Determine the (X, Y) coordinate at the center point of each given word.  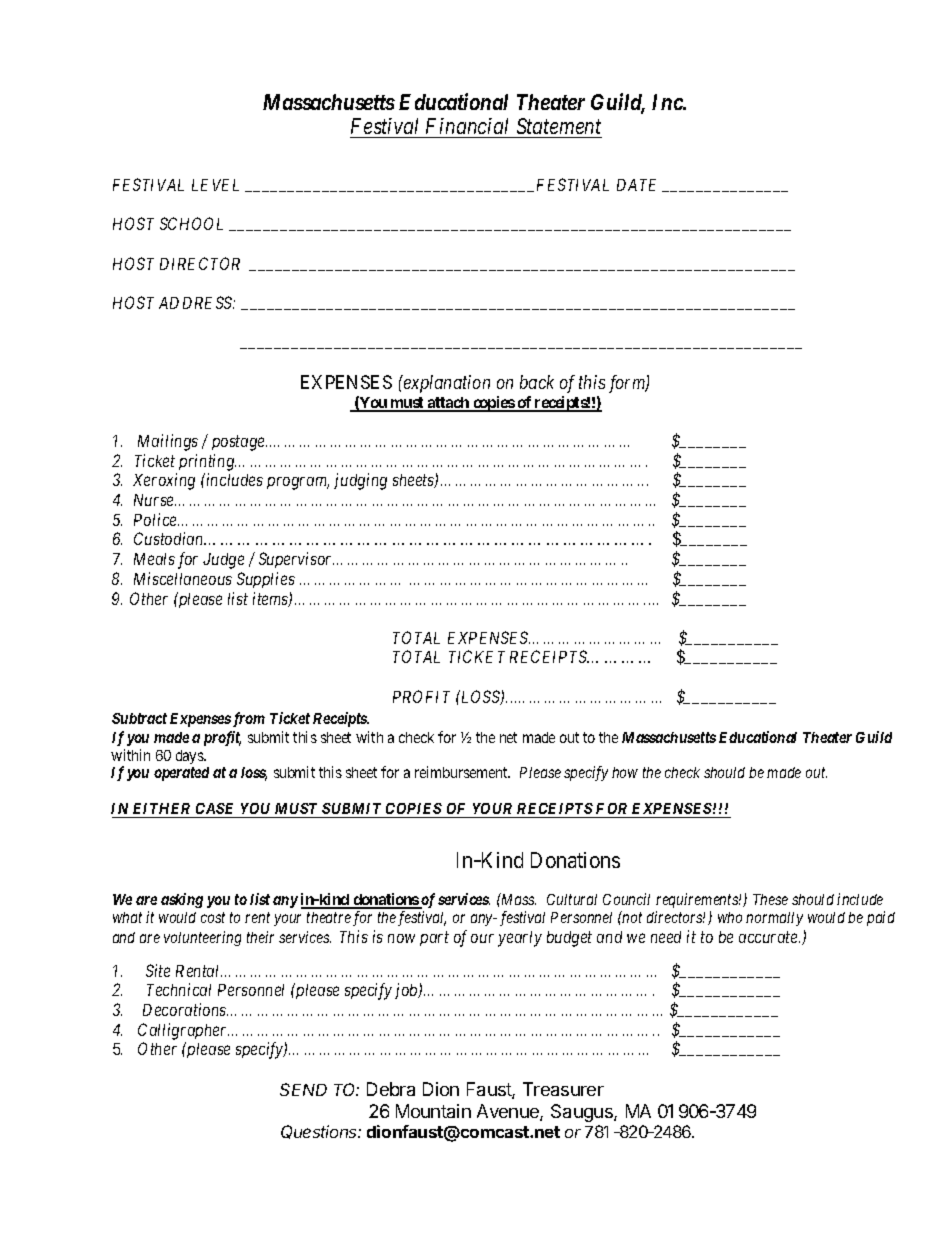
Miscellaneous (183, 578)
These (770, 899)
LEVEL (215, 185)
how (625, 772)
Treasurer (563, 1089)
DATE (636, 185)
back (537, 382)
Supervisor (296, 560)
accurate (769, 937)
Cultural (572, 899)
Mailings (168, 442)
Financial (468, 128)
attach (448, 404)
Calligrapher (183, 1031)
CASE (216, 810)
